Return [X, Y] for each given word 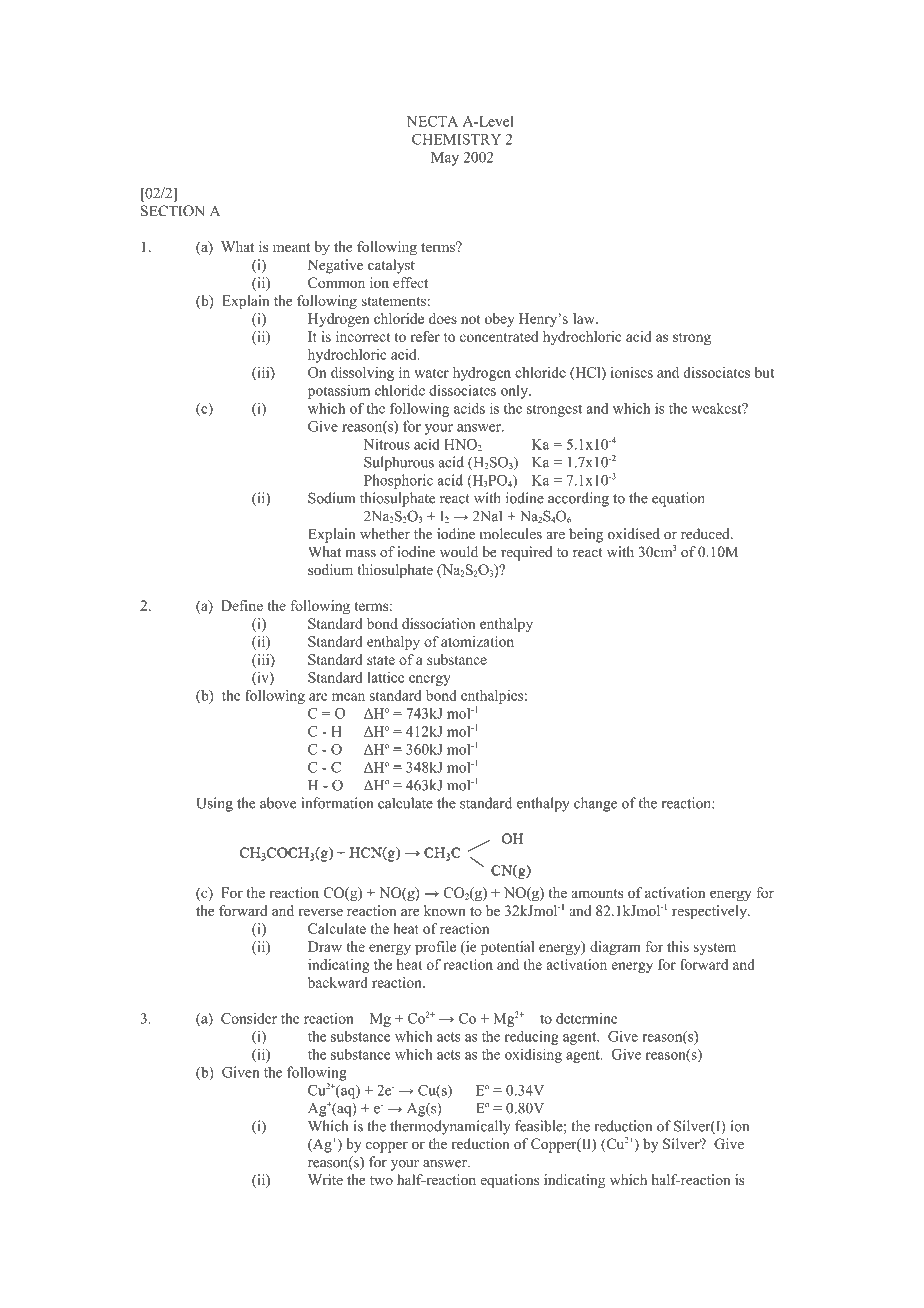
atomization [477, 641]
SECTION [173, 211]
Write [325, 1179]
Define [242, 605]
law [585, 318]
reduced [706, 534]
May [445, 159]
